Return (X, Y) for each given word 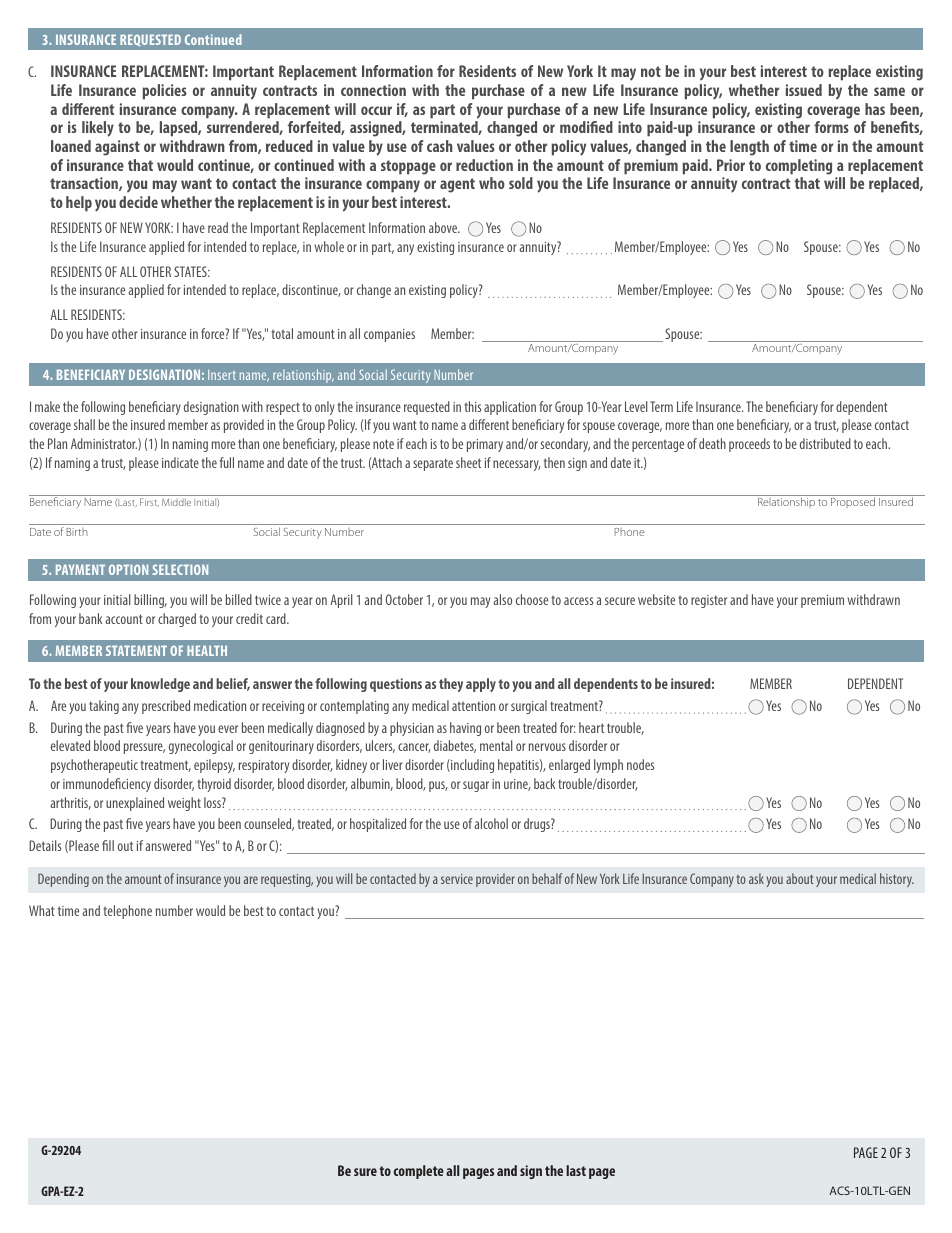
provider (495, 880)
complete (418, 1172)
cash (440, 146)
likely (98, 129)
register (709, 601)
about (799, 878)
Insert (222, 375)
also (503, 599)
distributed (825, 443)
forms (831, 127)
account (124, 619)
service (457, 879)
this (472, 406)
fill (108, 845)
